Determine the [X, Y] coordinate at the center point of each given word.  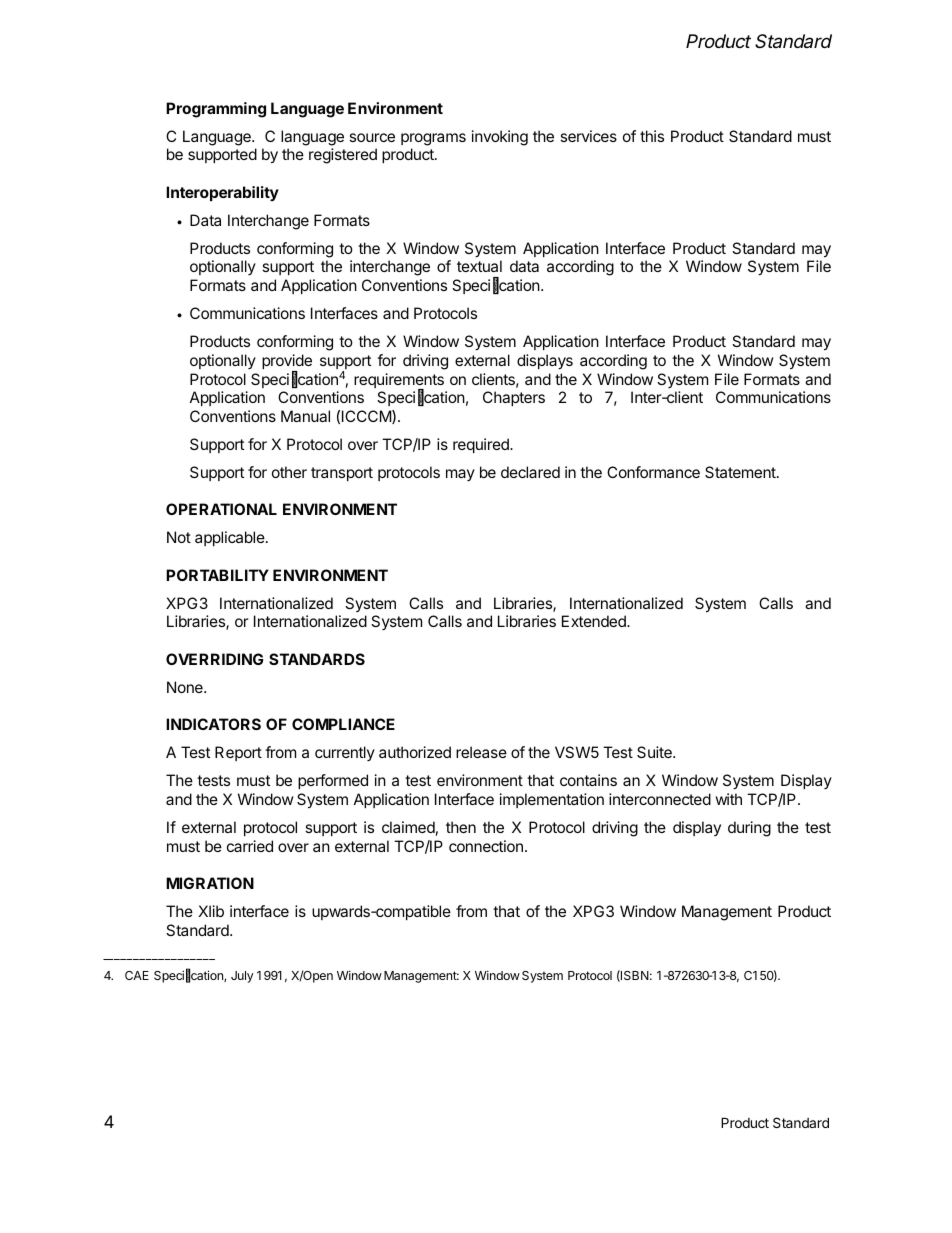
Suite [655, 752]
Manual [305, 416]
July [242, 977]
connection [486, 846]
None [186, 687]
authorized [415, 752]
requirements [399, 382]
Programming [216, 110]
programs [433, 139]
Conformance [653, 472]
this [652, 136]
